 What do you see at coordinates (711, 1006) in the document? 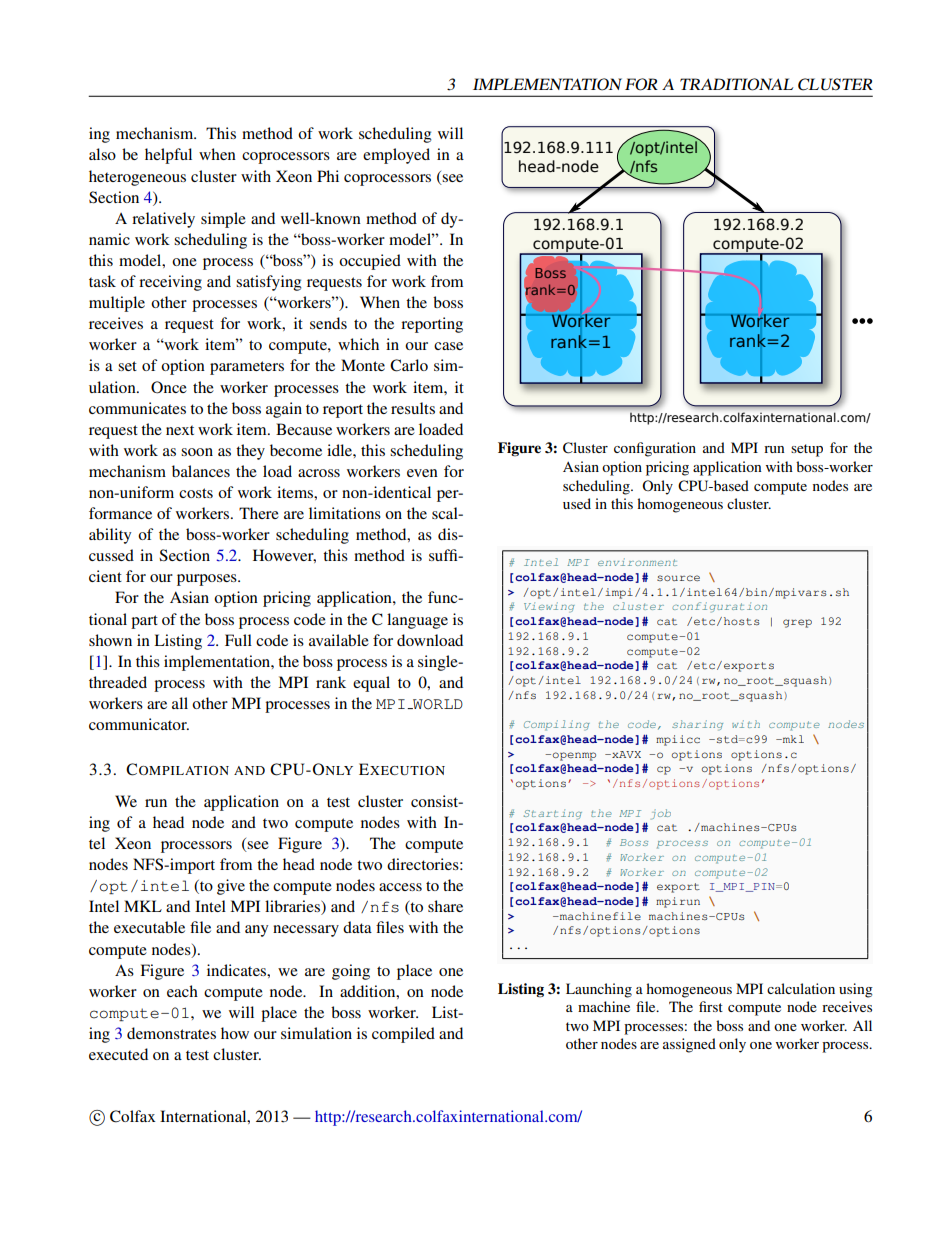
I see `first` at bounding box center [711, 1006].
